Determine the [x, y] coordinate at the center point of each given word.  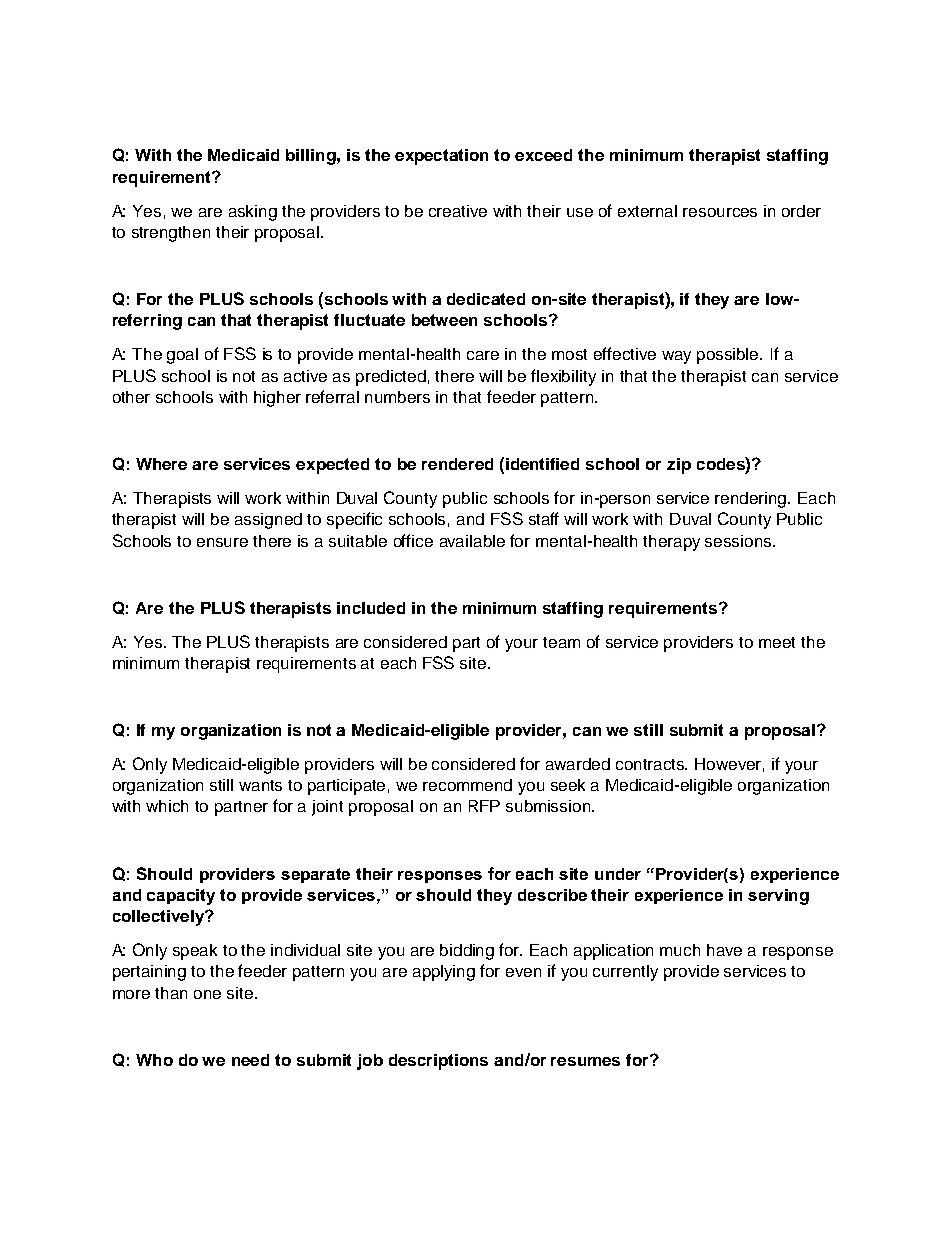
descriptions [438, 1062]
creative [458, 211]
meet [777, 642]
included [371, 608]
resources [720, 212]
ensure [222, 542]
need [250, 1060]
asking [253, 213]
